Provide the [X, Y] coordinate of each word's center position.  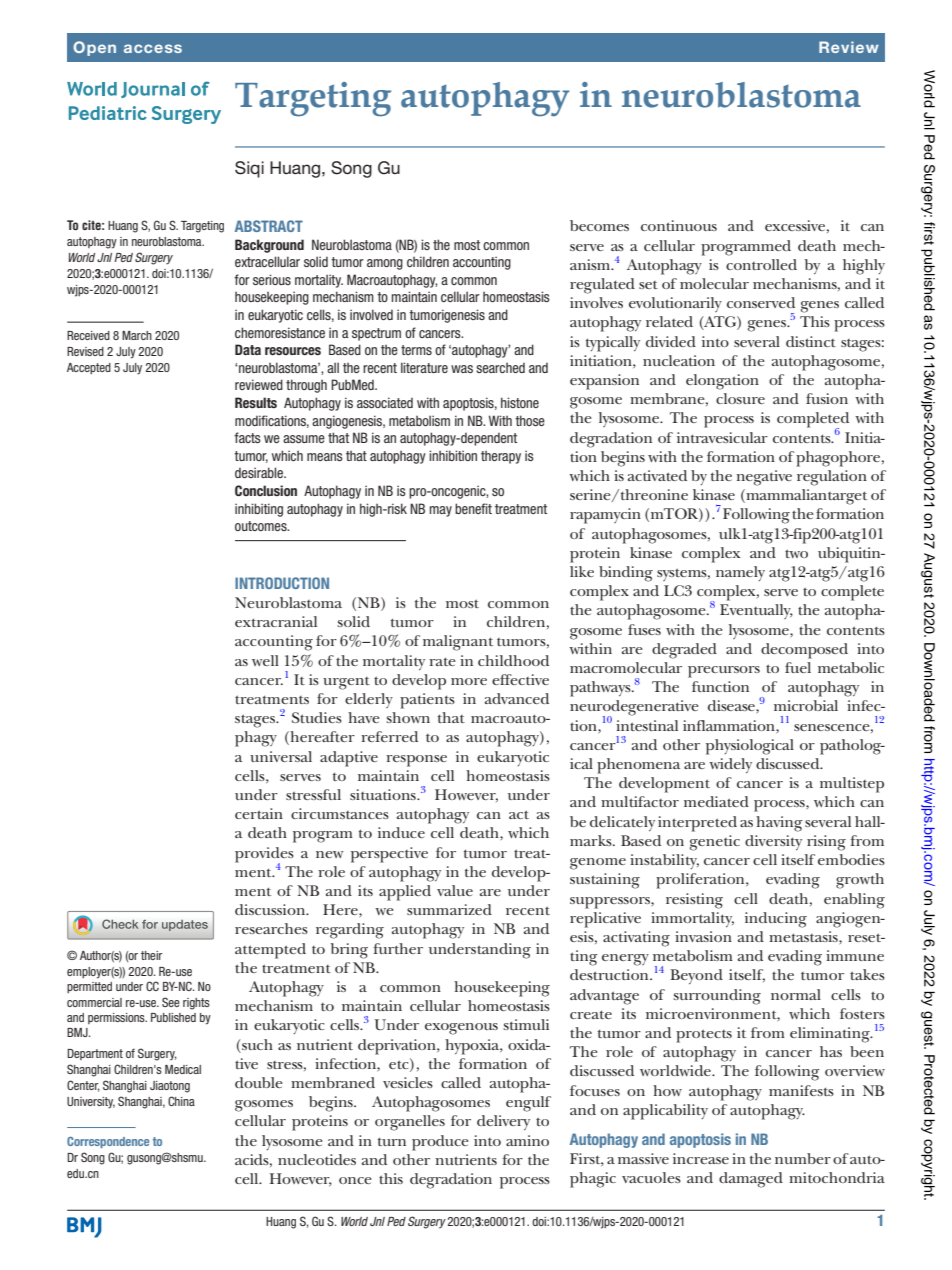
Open [94, 48]
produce [440, 1143]
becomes [599, 225]
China [181, 1101]
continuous [679, 225]
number [803, 1158]
